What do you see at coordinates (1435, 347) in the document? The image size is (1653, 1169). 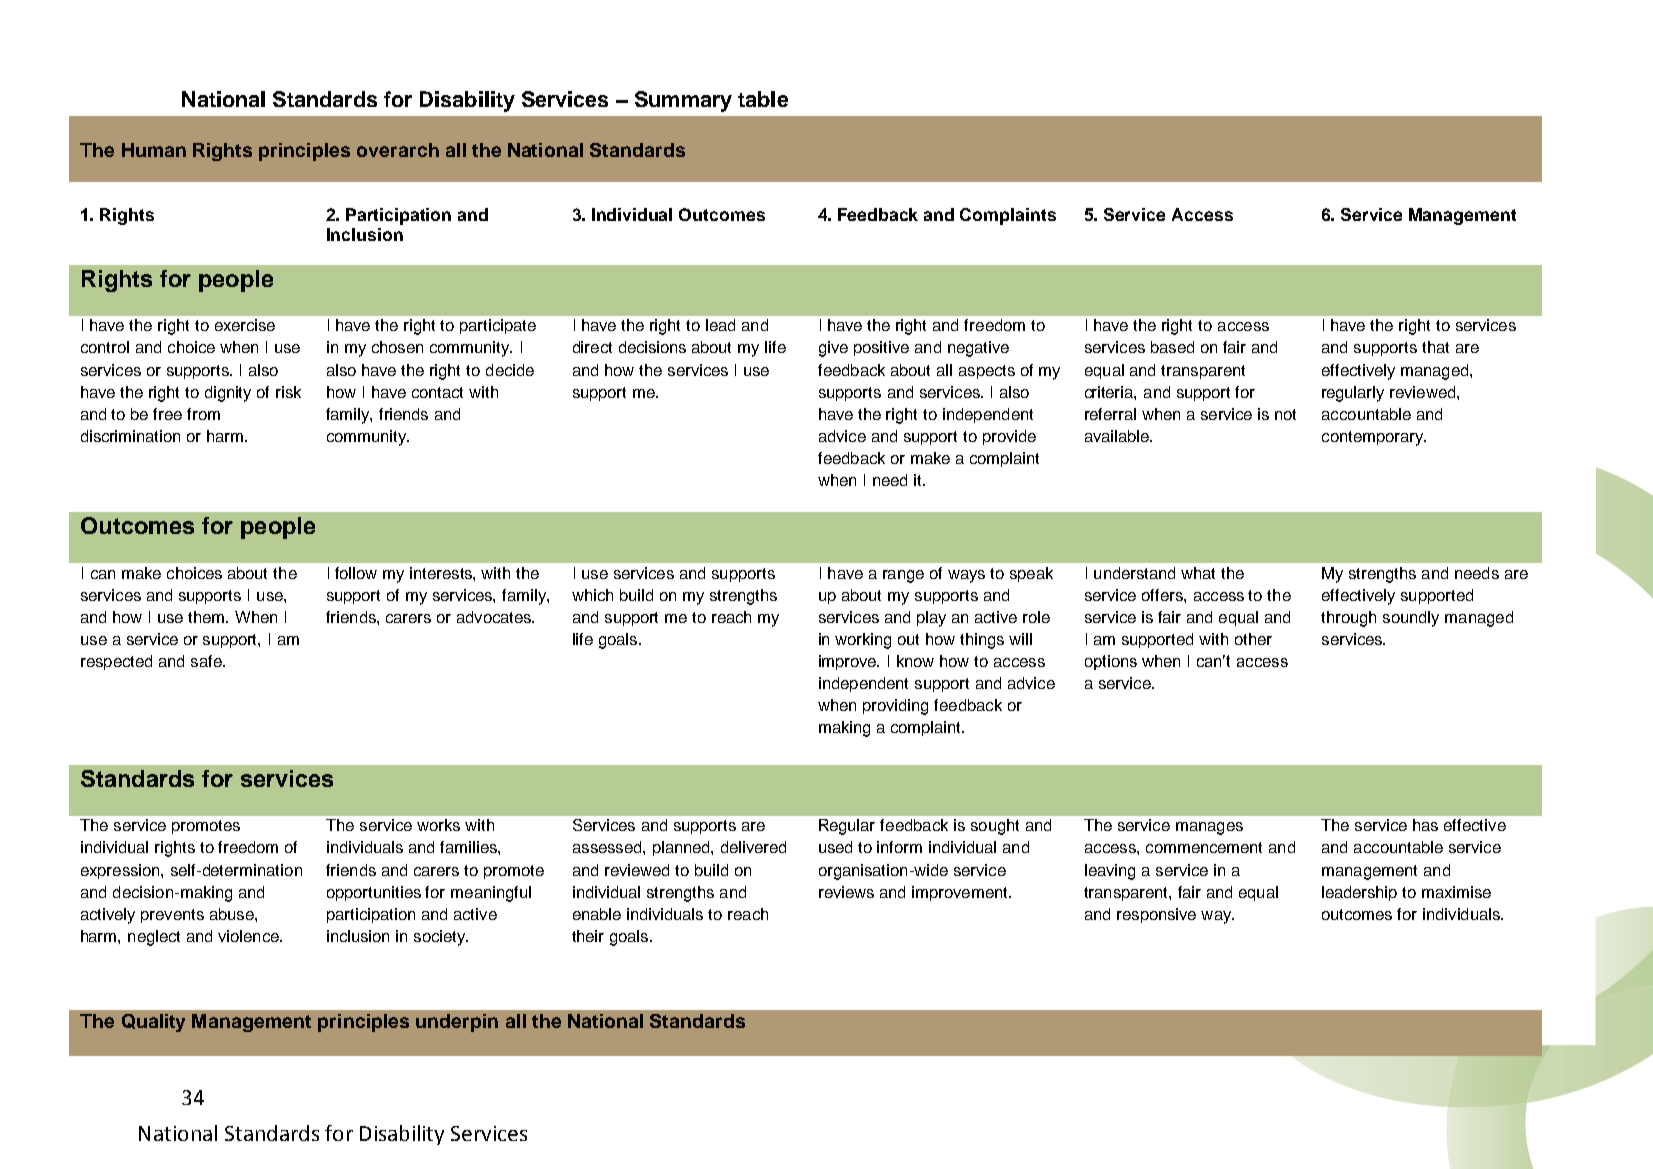 I see `that` at bounding box center [1435, 347].
